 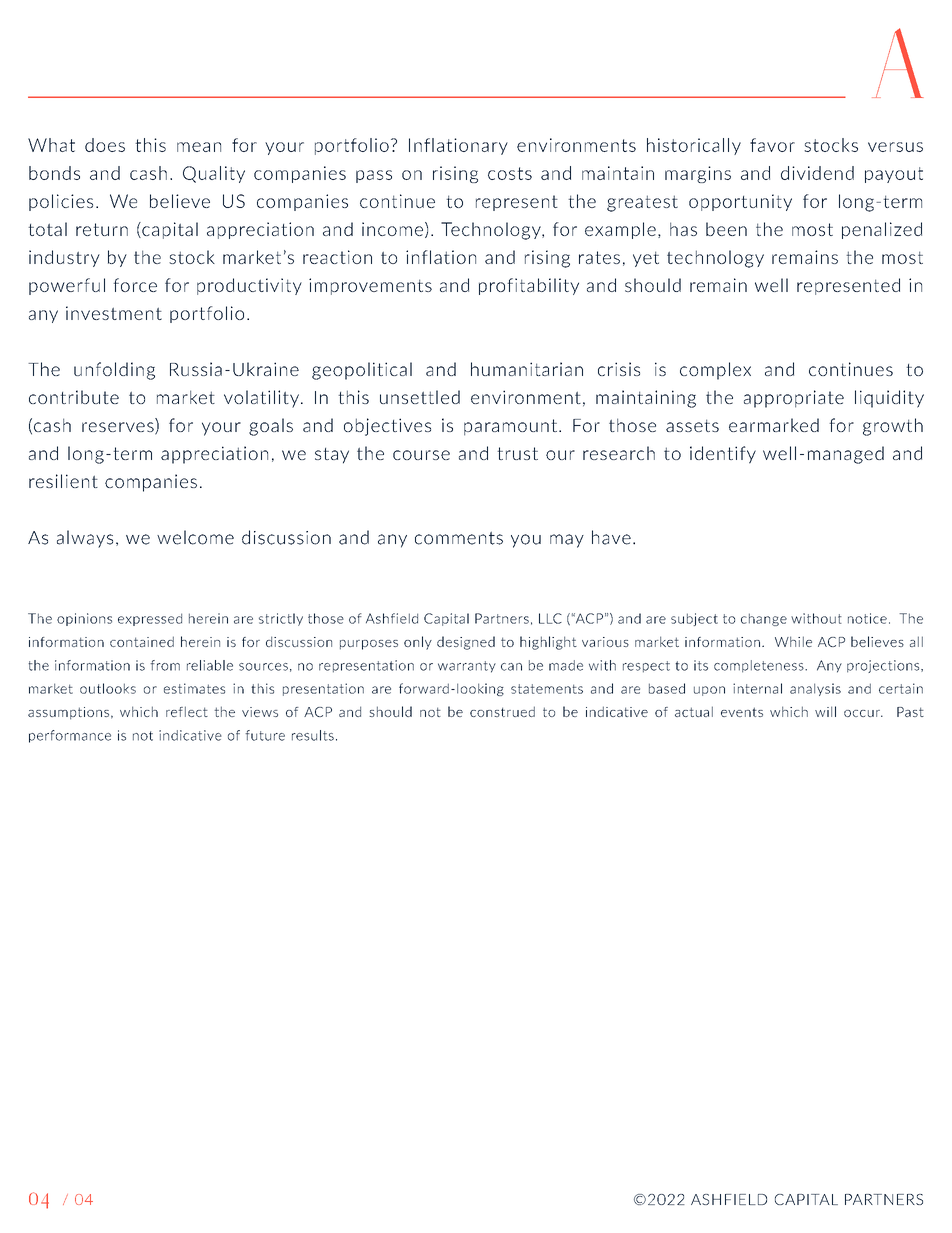 What do you see at coordinates (510, 173) in the screenshot?
I see `costs` at bounding box center [510, 173].
